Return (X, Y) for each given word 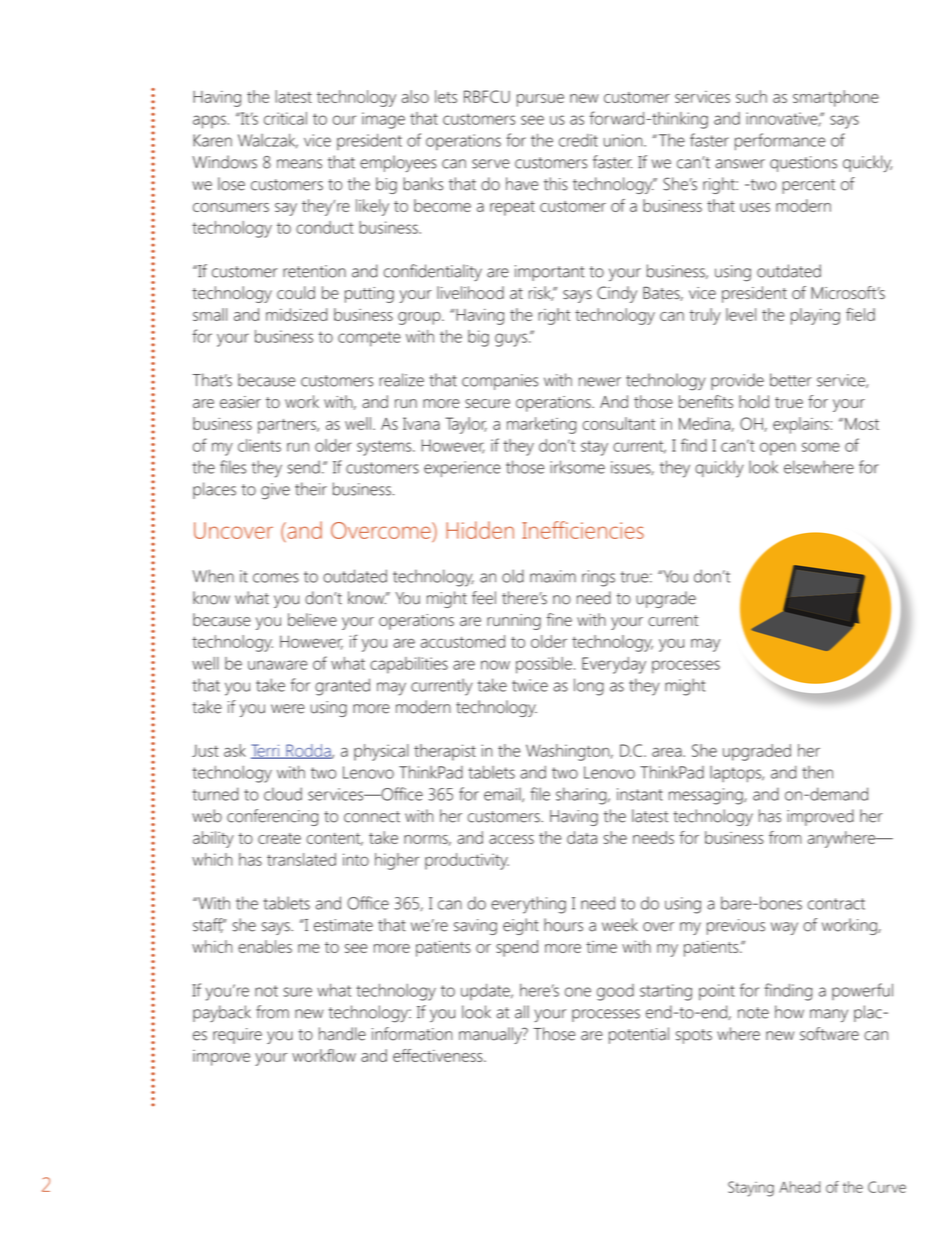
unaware (277, 665)
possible (544, 665)
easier (240, 402)
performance (780, 142)
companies (500, 382)
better (791, 380)
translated (301, 859)
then (817, 772)
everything (528, 905)
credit (578, 140)
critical (285, 118)
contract (836, 904)
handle (342, 1034)
